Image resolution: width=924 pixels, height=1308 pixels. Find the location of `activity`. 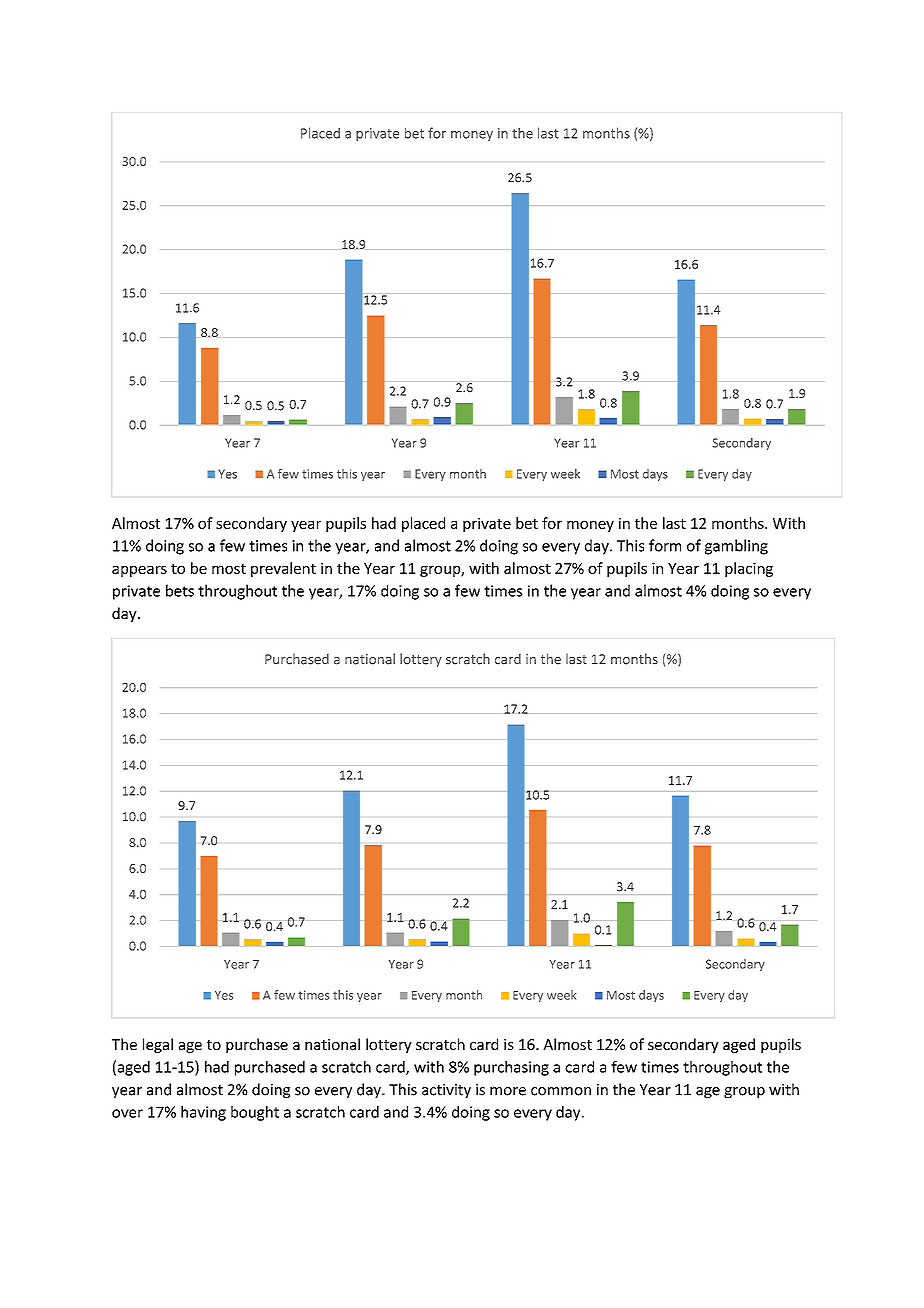

activity is located at coordinates (446, 1091).
